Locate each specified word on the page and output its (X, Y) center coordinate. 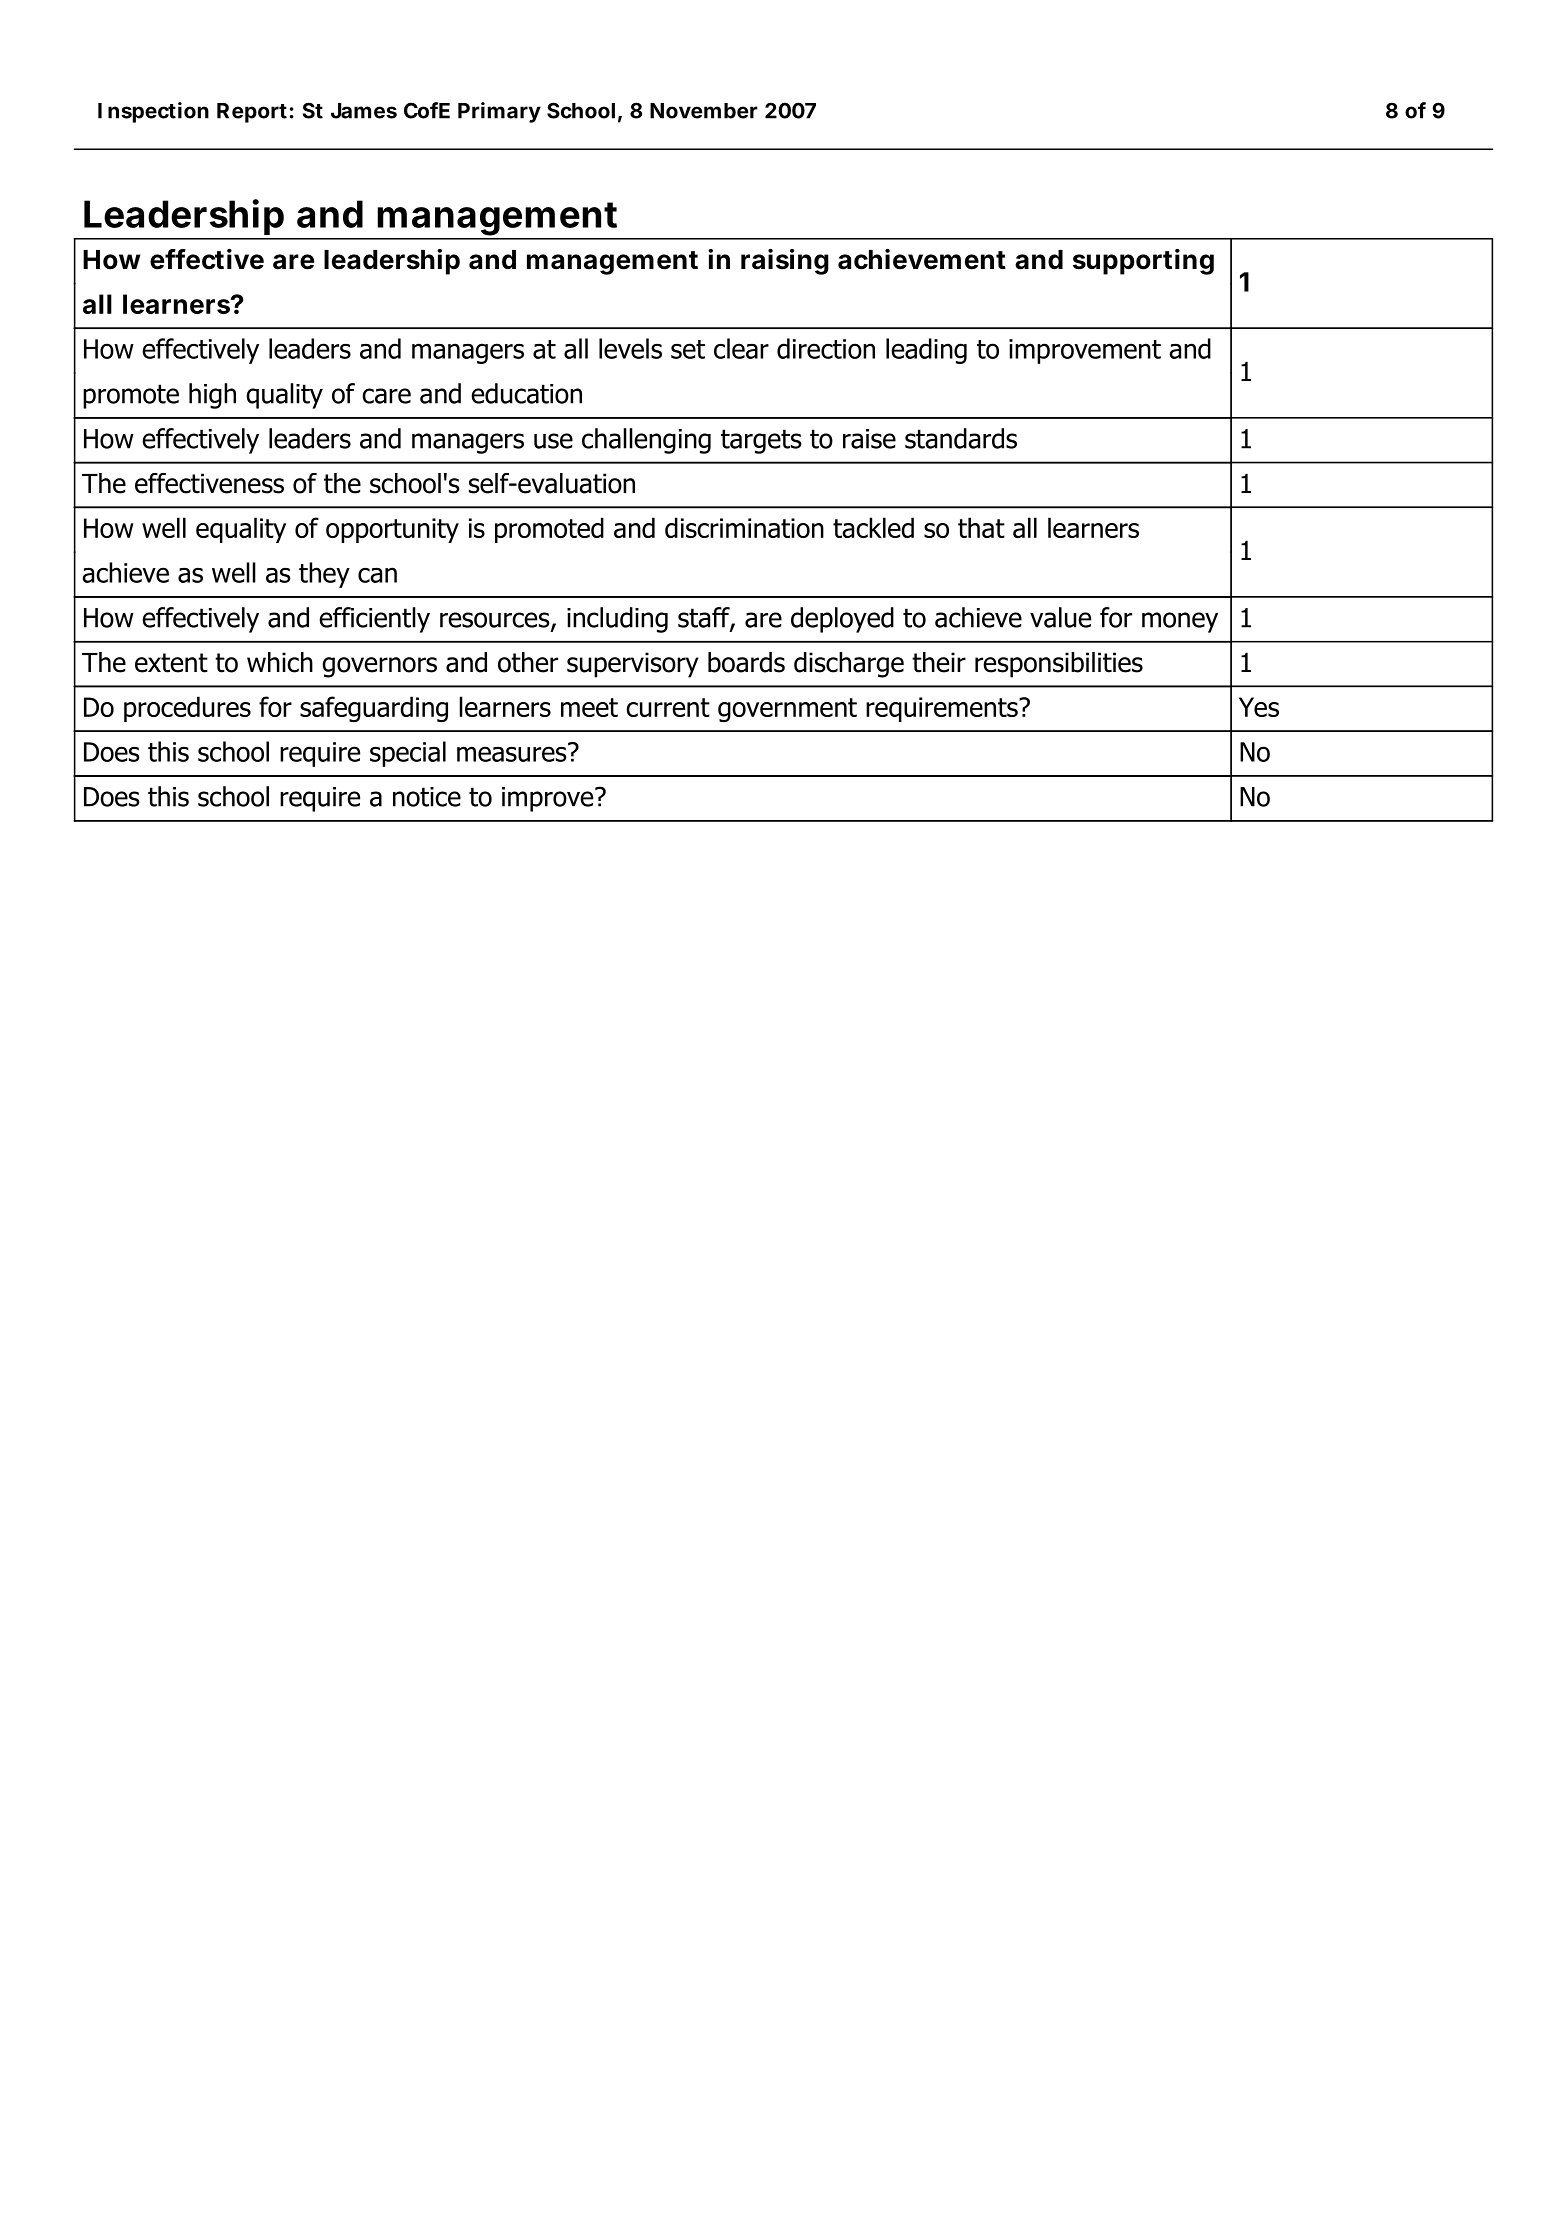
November (704, 111)
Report (253, 113)
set (688, 349)
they (324, 575)
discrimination (744, 527)
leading (926, 351)
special (408, 754)
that (981, 527)
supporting (1143, 262)
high (212, 396)
